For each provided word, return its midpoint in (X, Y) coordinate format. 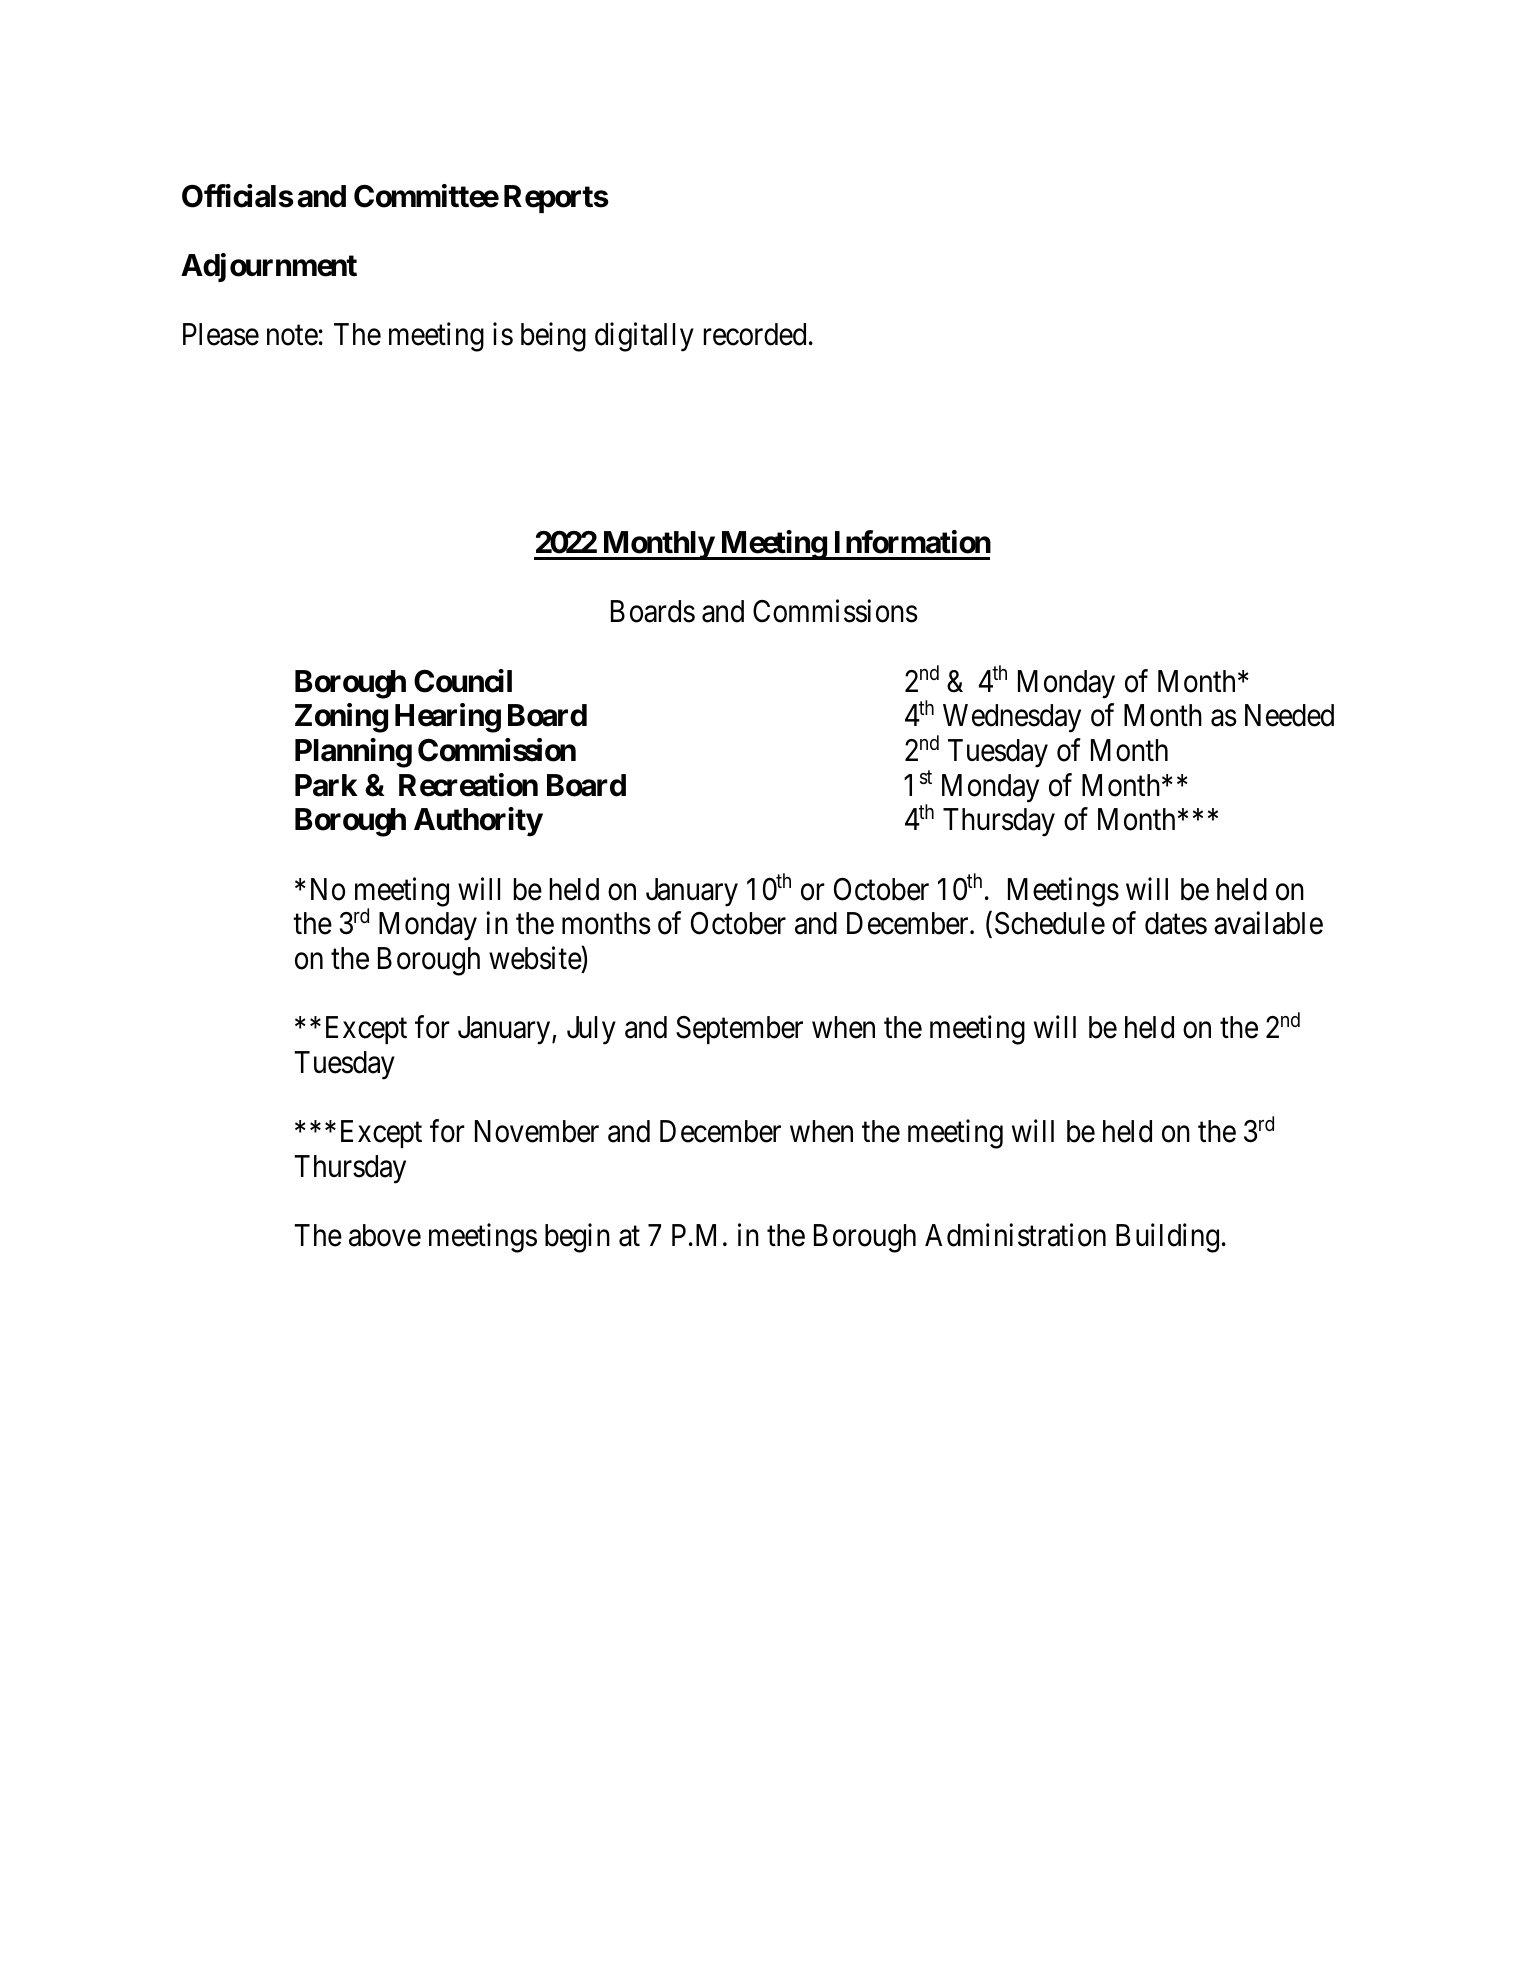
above (385, 1235)
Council (463, 681)
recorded (755, 334)
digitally (644, 337)
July (591, 1030)
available (1268, 923)
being (553, 337)
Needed (1289, 715)
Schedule (1050, 923)
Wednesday (1012, 718)
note (292, 336)
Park (326, 785)
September (739, 1030)
